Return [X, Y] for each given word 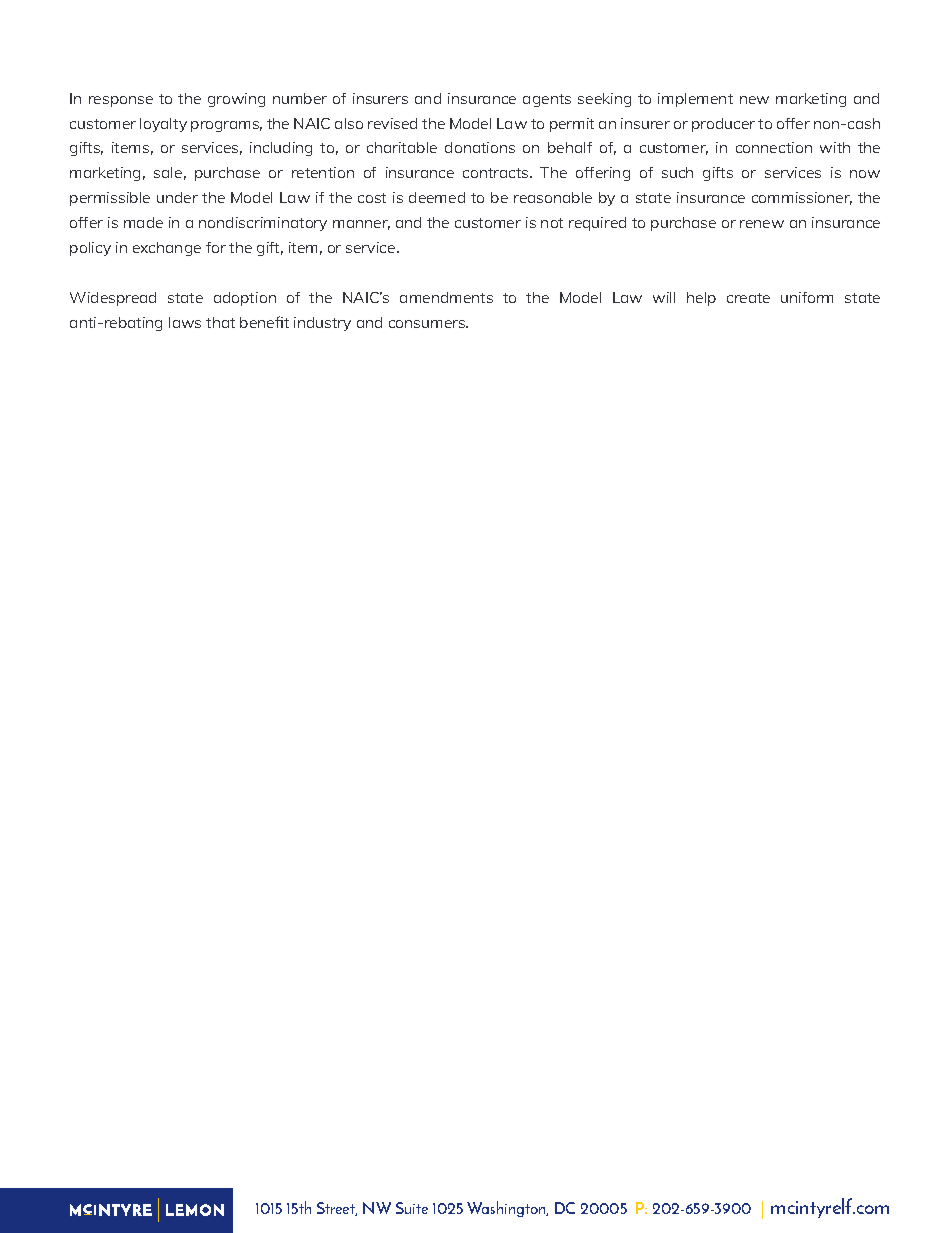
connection [774, 147]
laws [185, 322]
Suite [412, 1208]
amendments [446, 297]
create [748, 298]
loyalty [163, 125]
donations [480, 147]
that [220, 322]
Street [337, 1209]
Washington [507, 1209]
